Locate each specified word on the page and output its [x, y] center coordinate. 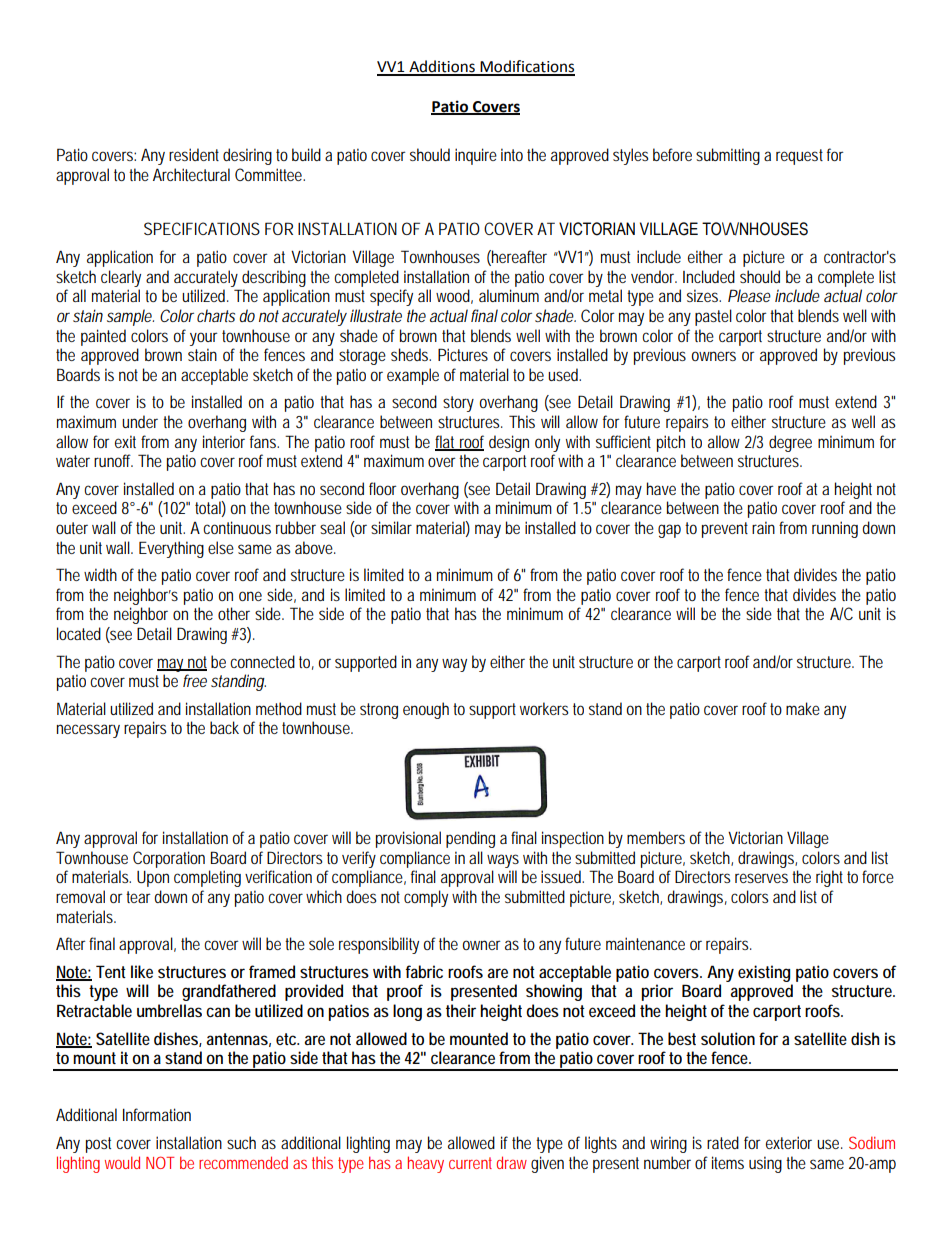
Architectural [191, 174]
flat [447, 442]
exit [125, 441]
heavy [426, 1164]
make [803, 708]
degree [790, 443]
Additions [442, 67]
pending [470, 839]
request [799, 157]
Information [157, 1114]
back [224, 727]
